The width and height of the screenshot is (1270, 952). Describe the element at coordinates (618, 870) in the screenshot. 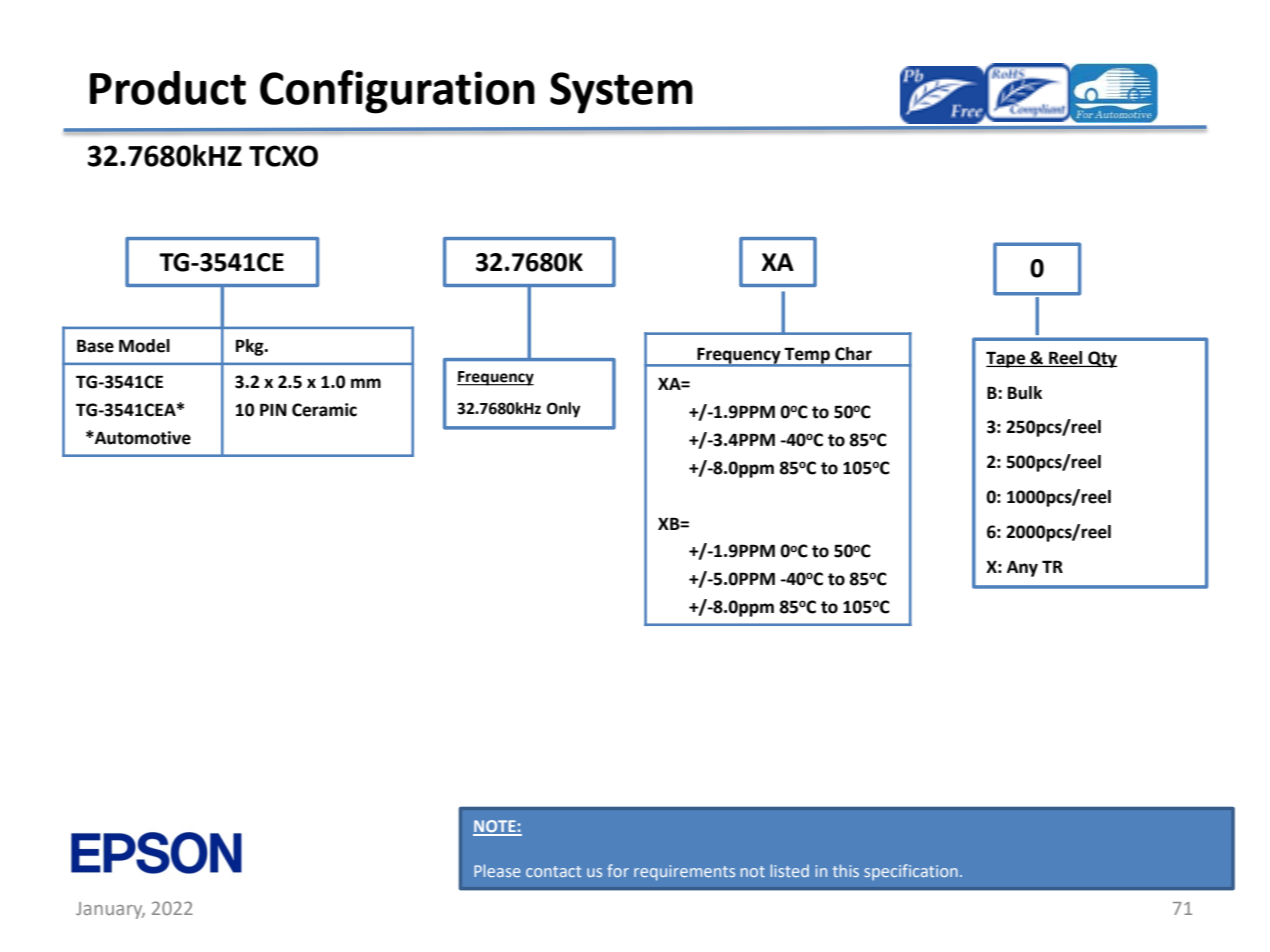

I see `for` at that location.
